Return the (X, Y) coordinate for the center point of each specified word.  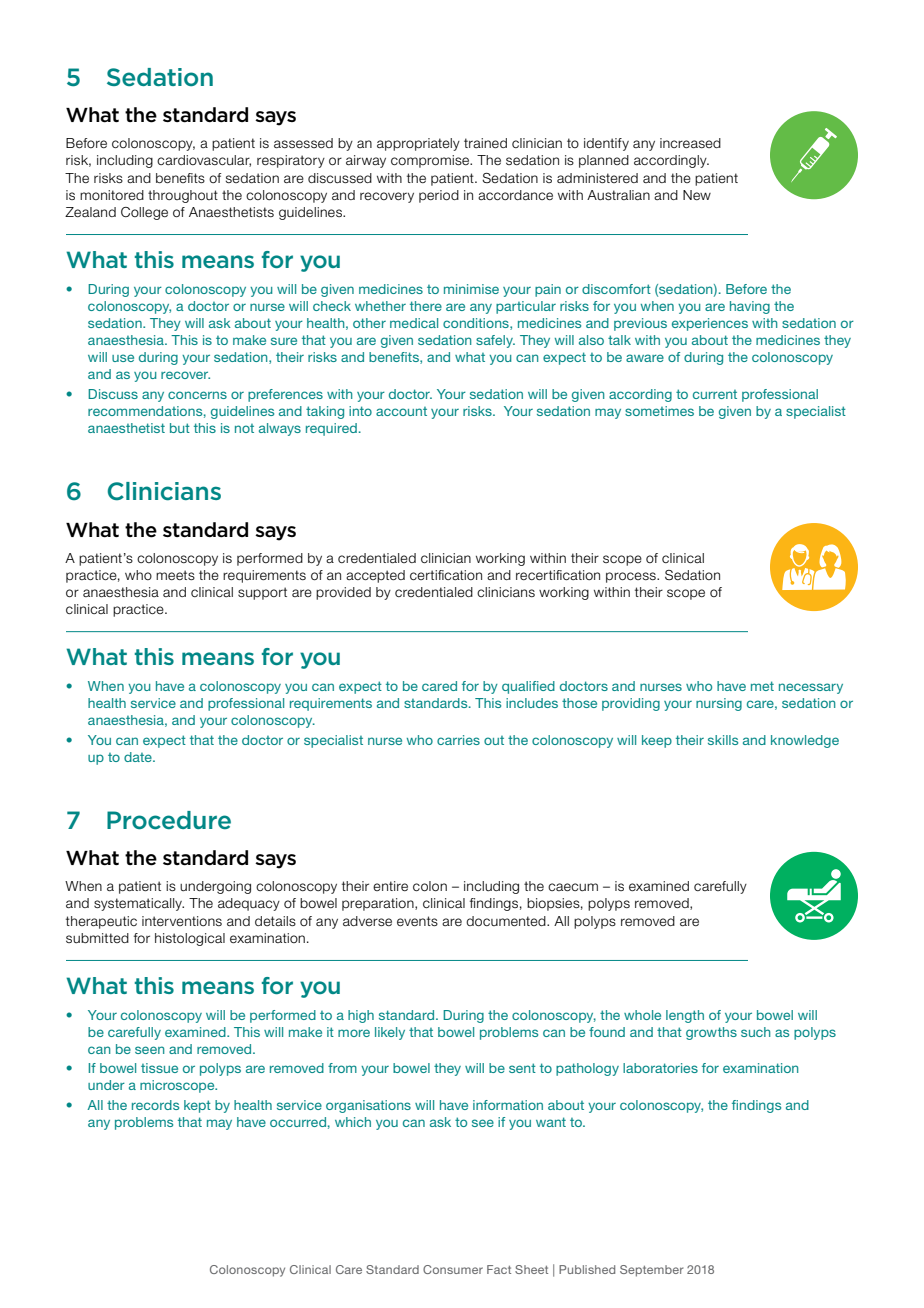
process (632, 577)
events (417, 921)
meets (175, 575)
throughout (183, 196)
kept (197, 1106)
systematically (139, 904)
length (685, 1016)
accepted (375, 576)
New (697, 195)
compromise (431, 161)
